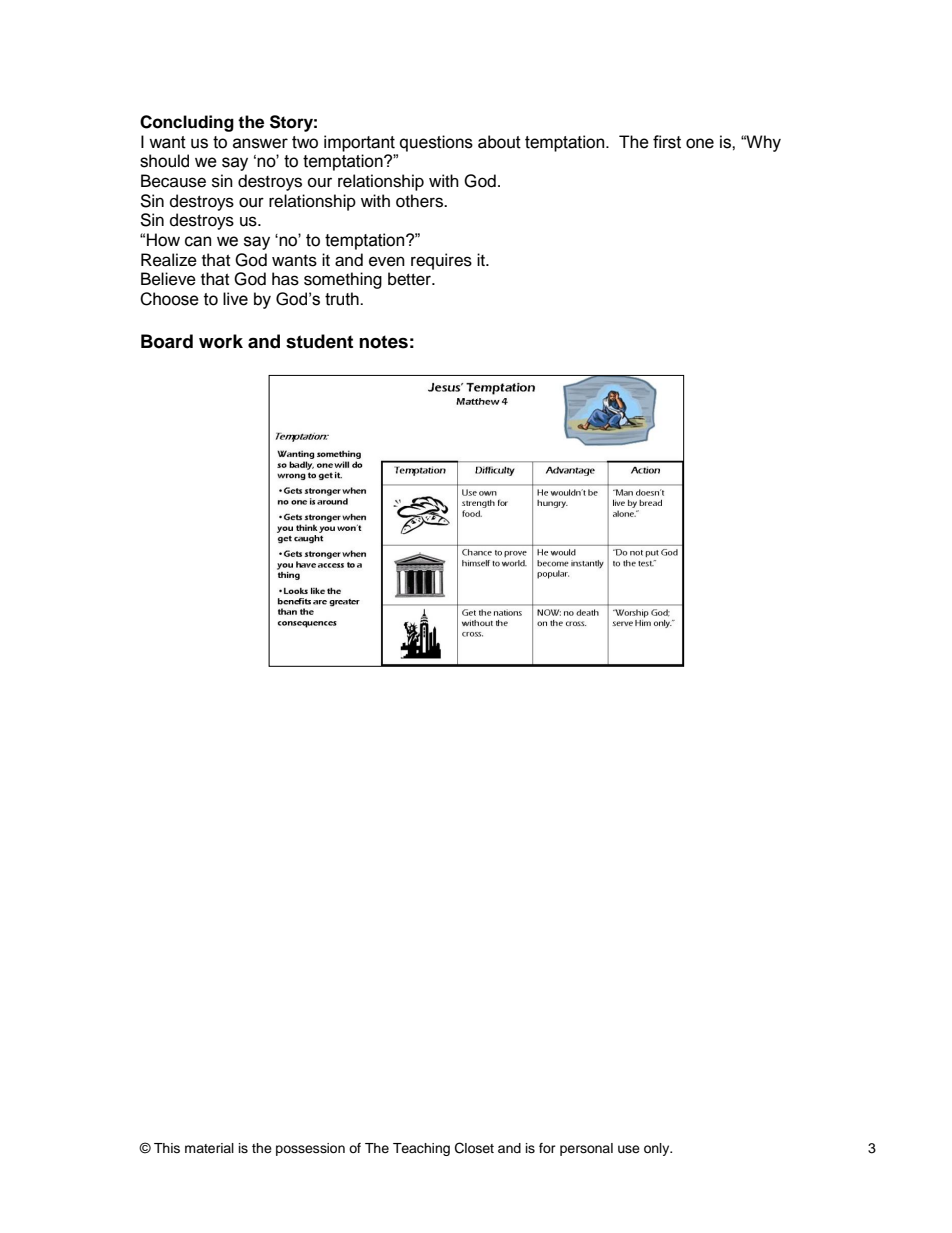  What do you see at coordinates (221, 341) in the document?
I see `work` at bounding box center [221, 341].
